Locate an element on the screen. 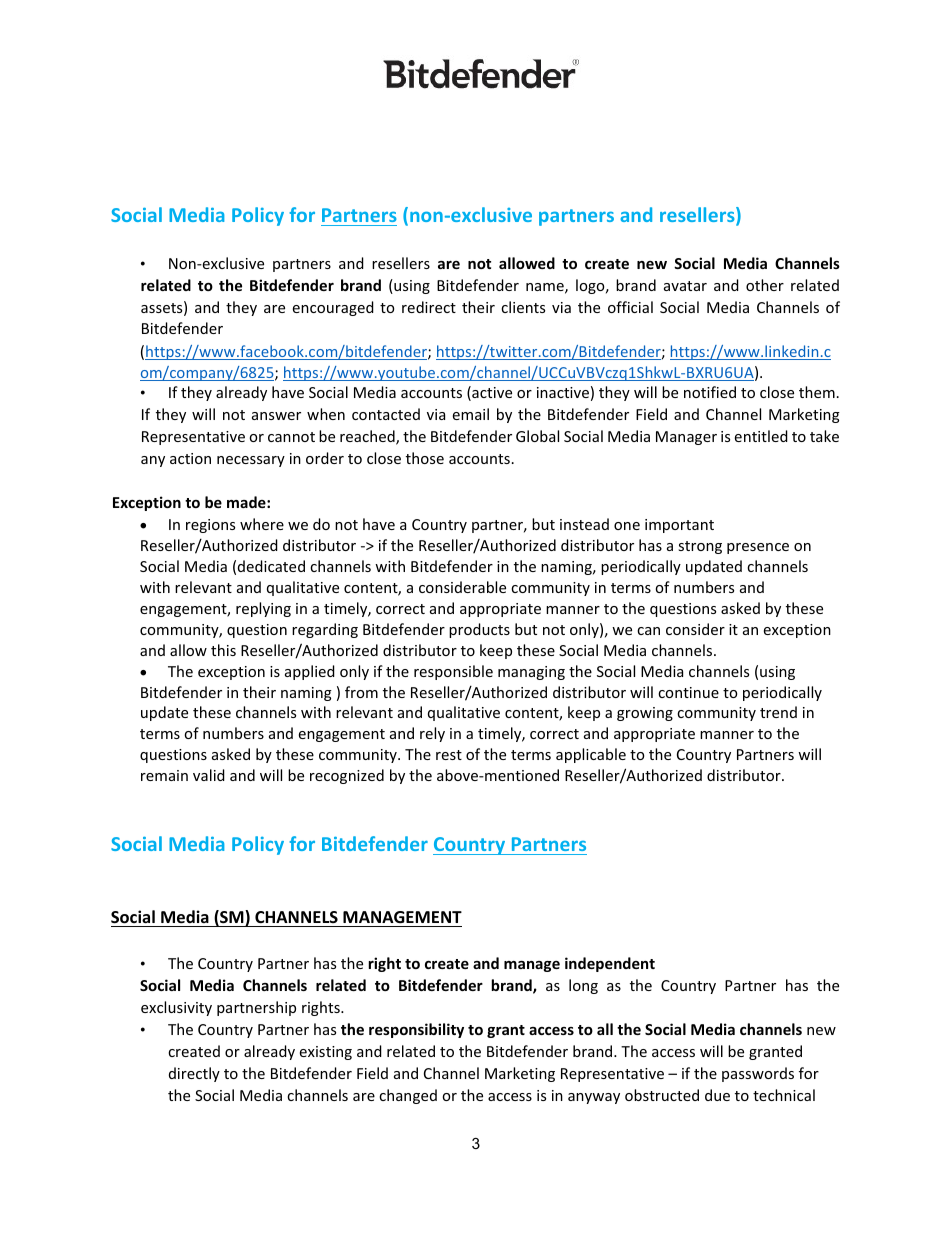 The width and height of the screenshot is (952, 1233). managing is located at coordinates (531, 673).
